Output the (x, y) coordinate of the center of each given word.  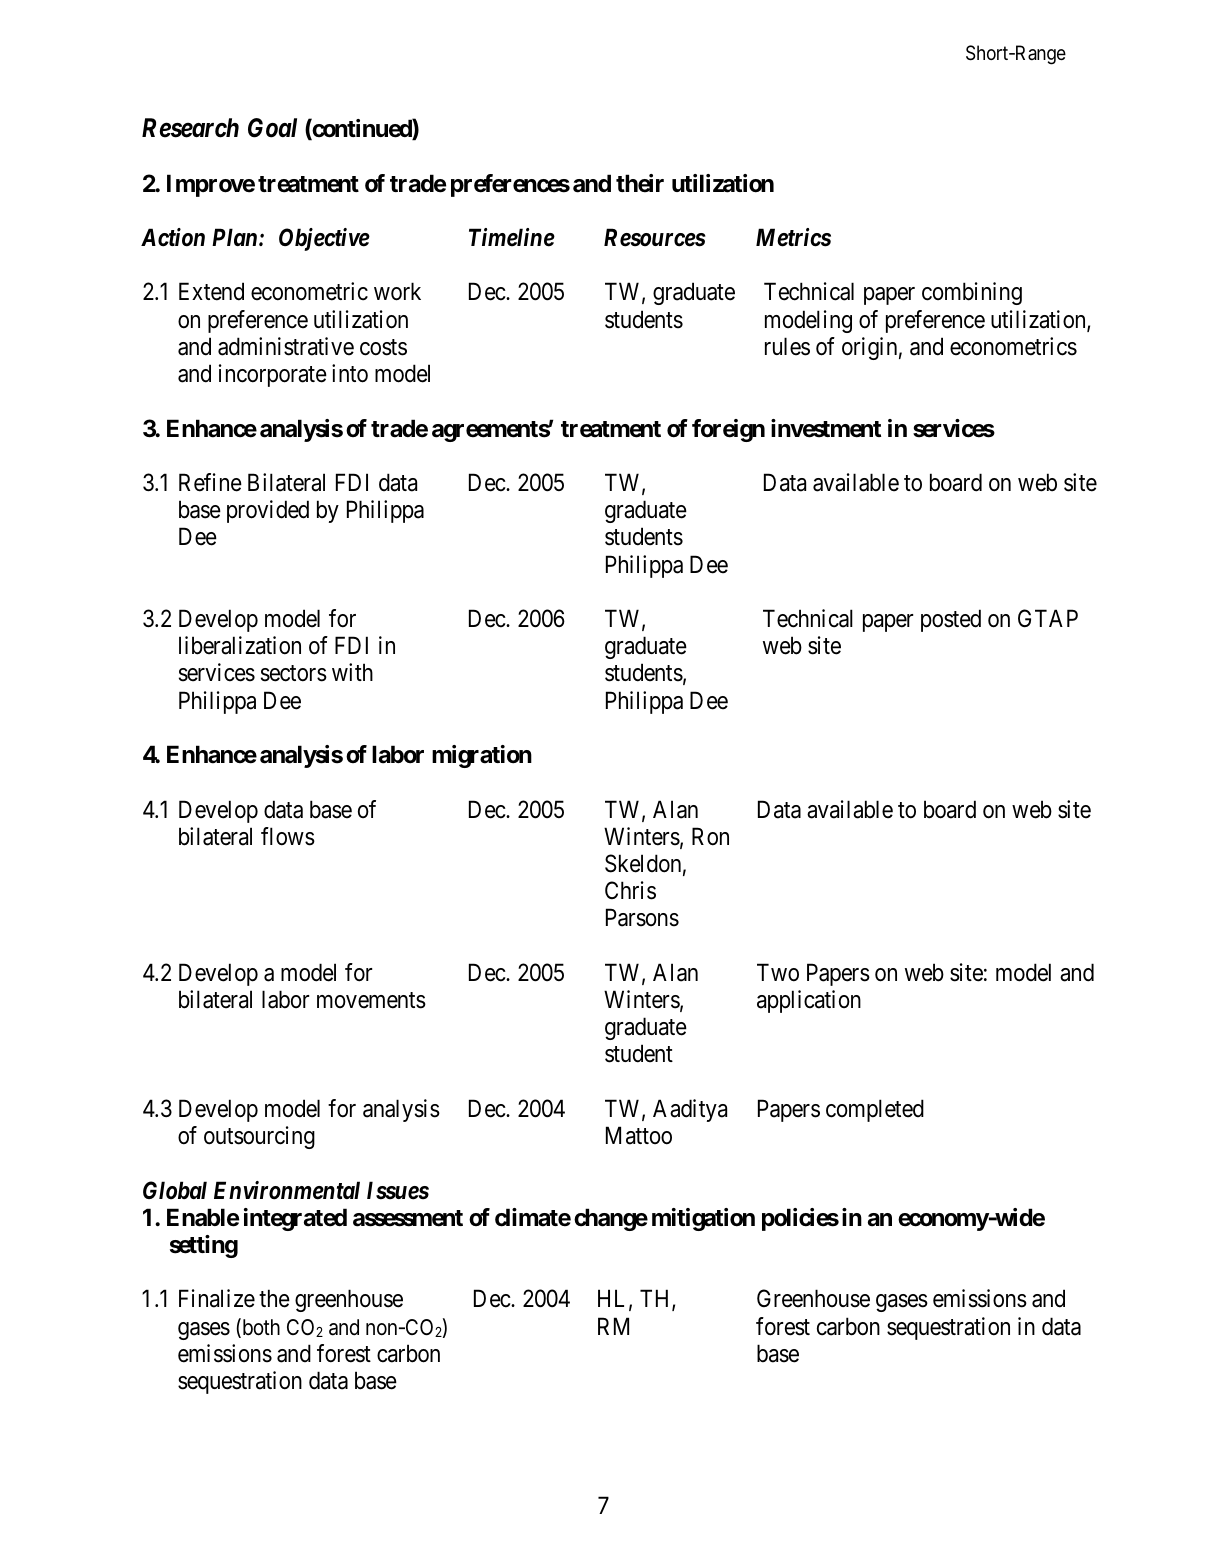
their (640, 183)
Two (778, 972)
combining (972, 293)
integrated (295, 1219)
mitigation (703, 1219)
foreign (728, 430)
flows (288, 836)
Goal (272, 128)
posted (951, 620)
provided (268, 511)
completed (875, 1110)
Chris (630, 890)
